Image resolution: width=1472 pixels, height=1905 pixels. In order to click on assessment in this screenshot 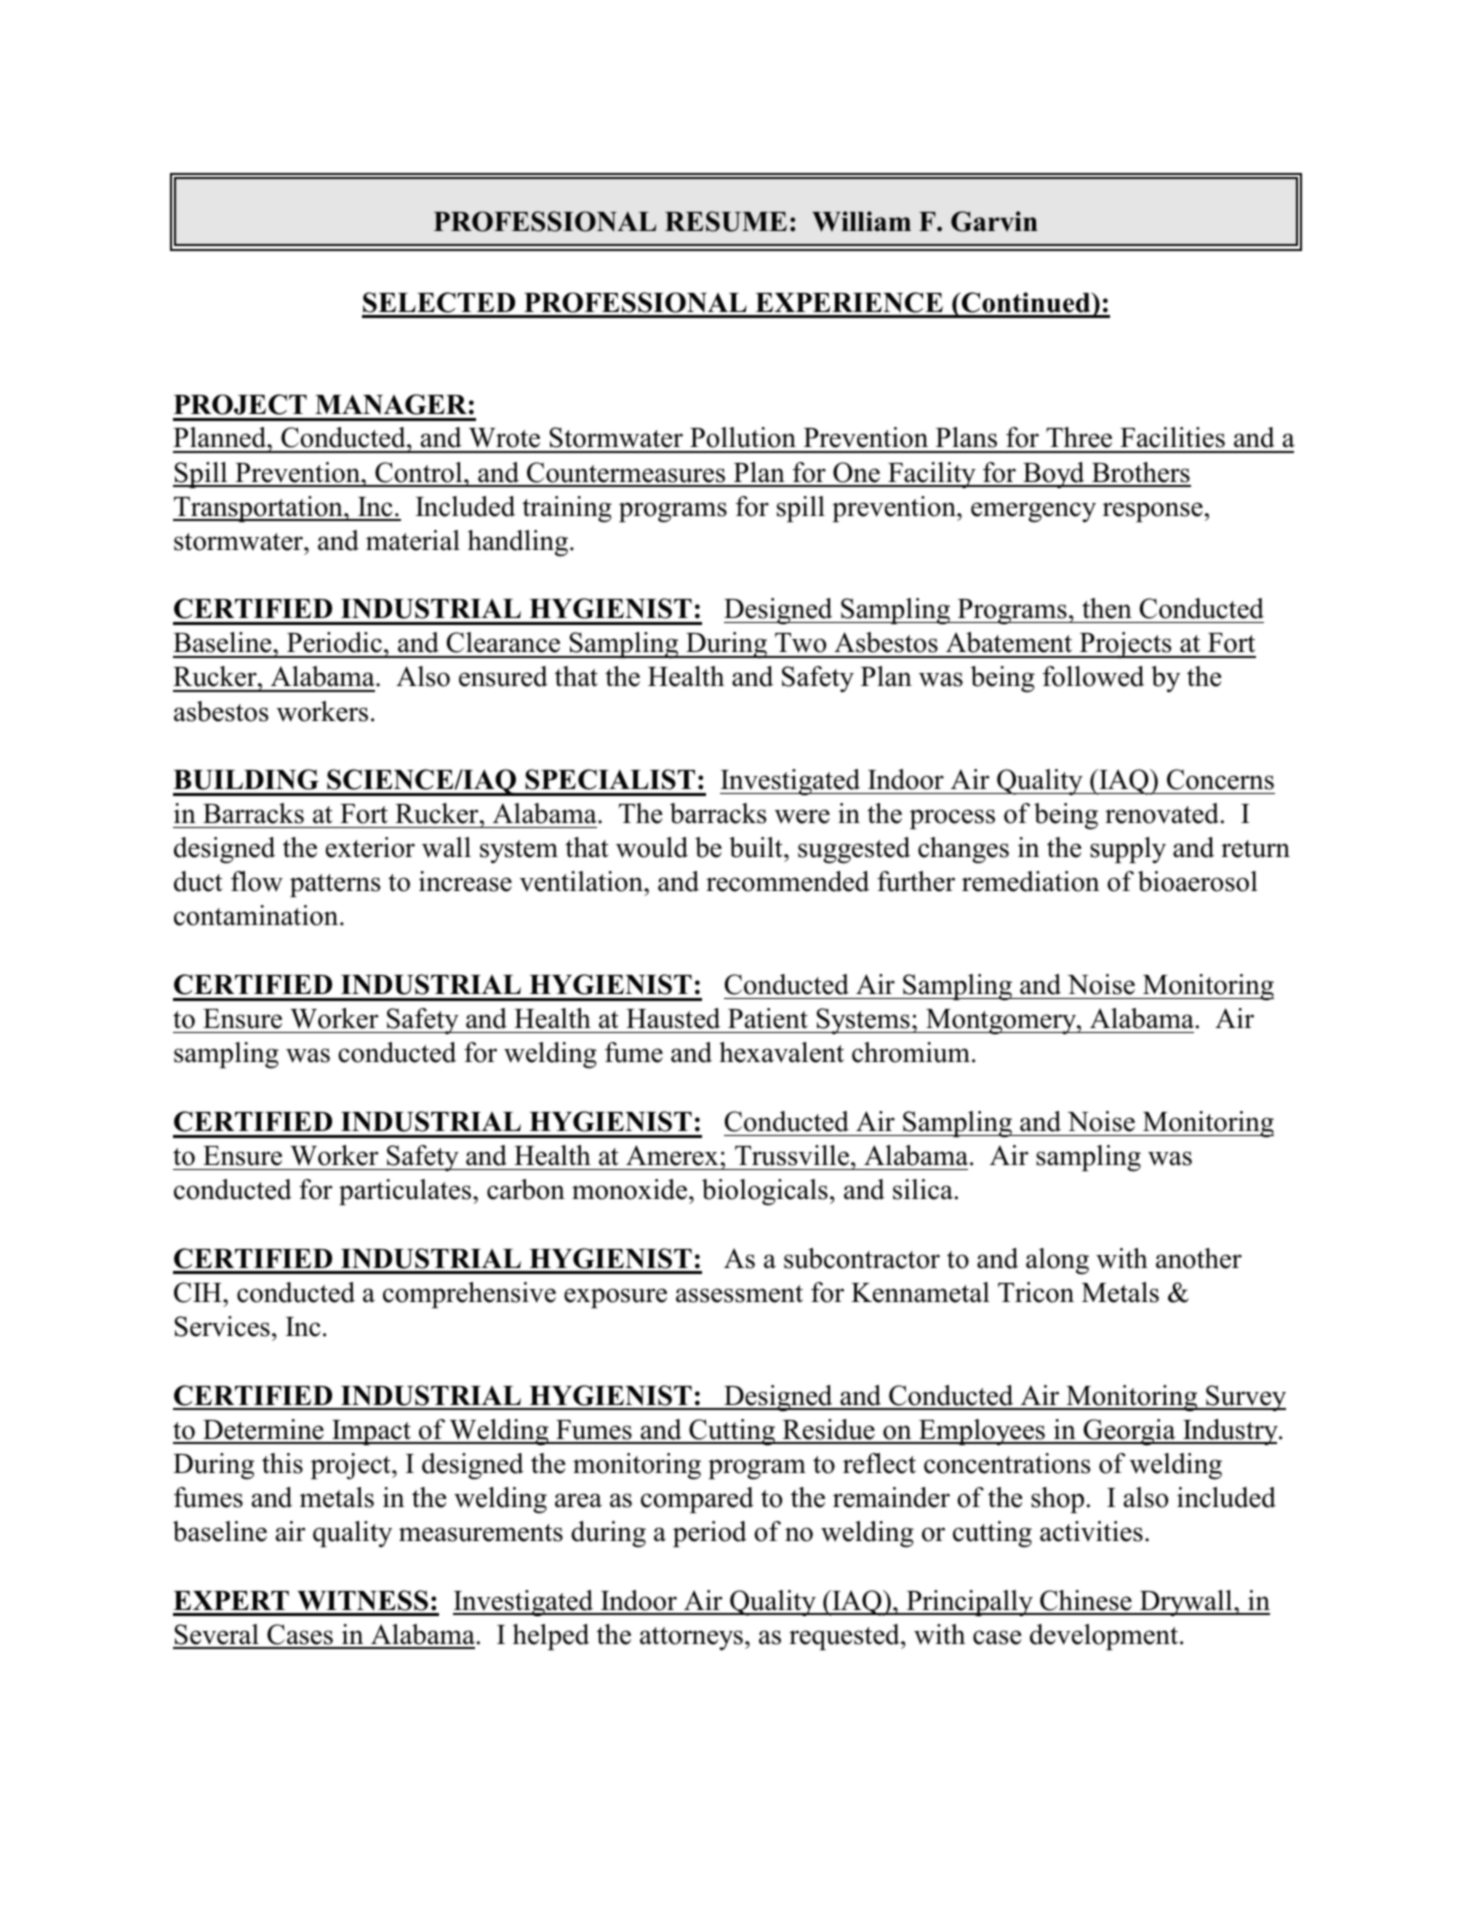, I will do `click(739, 1294)`.
